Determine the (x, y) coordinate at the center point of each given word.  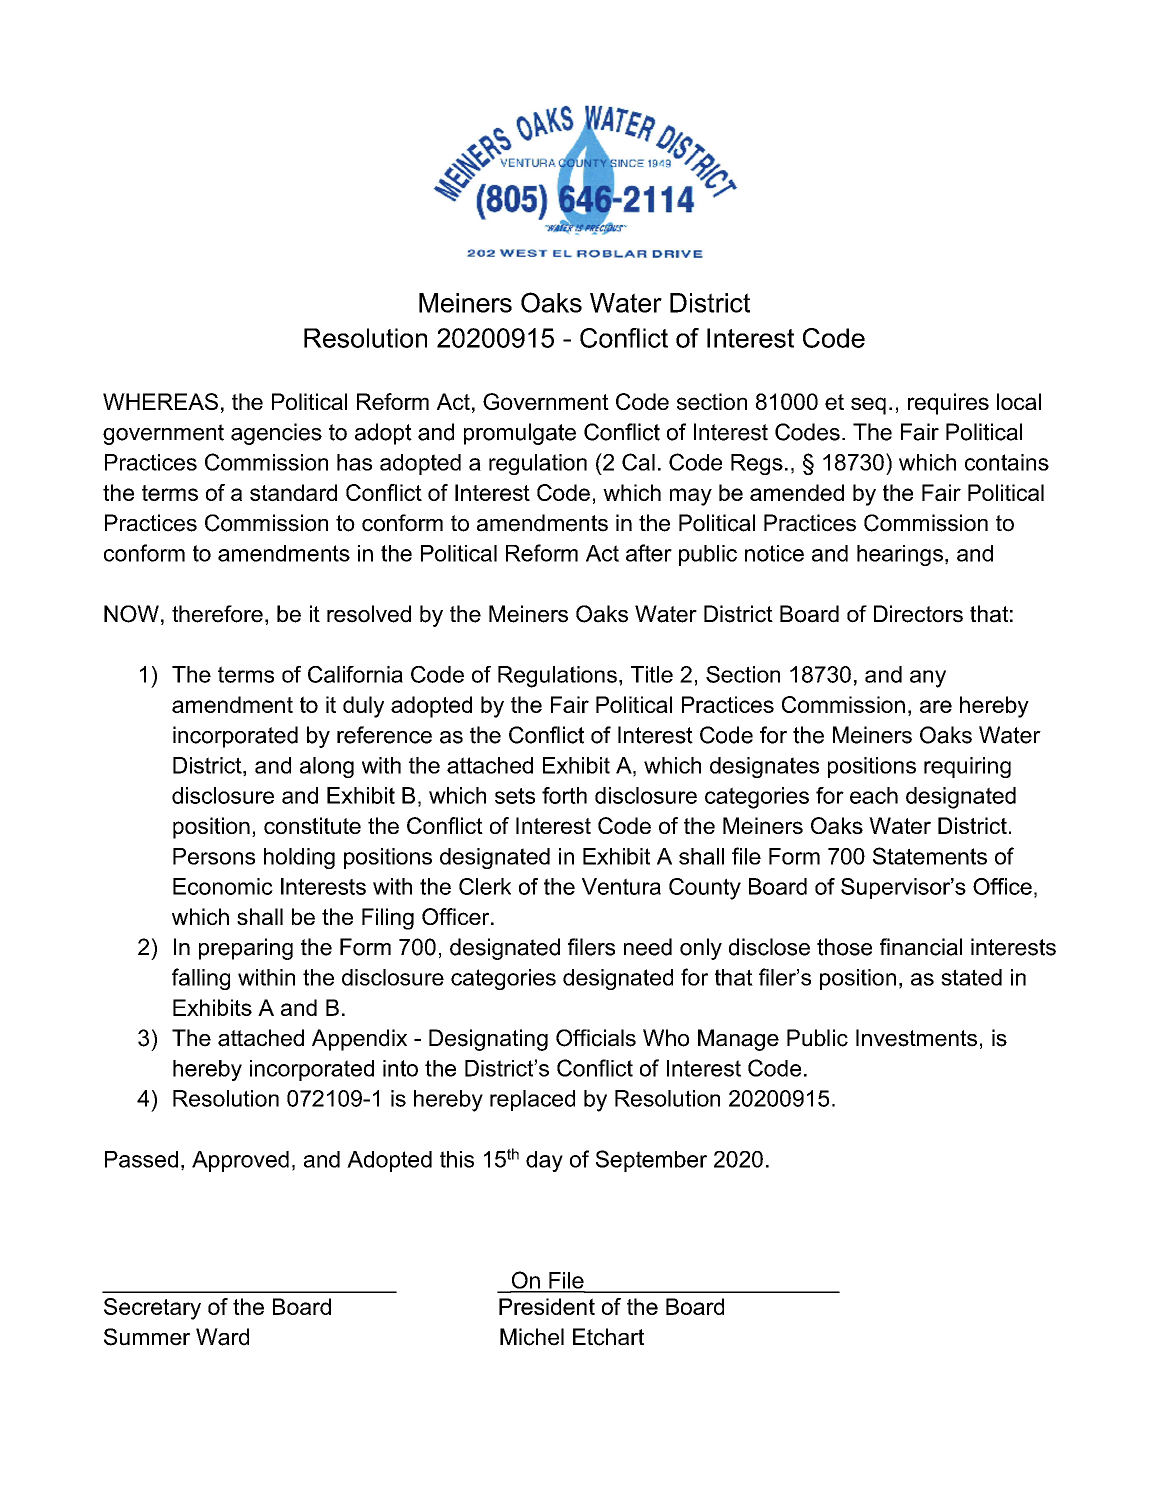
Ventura (621, 886)
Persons (214, 856)
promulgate (520, 434)
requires (948, 404)
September (651, 1161)
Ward (222, 1337)
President (547, 1306)
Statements (930, 856)
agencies (276, 434)
